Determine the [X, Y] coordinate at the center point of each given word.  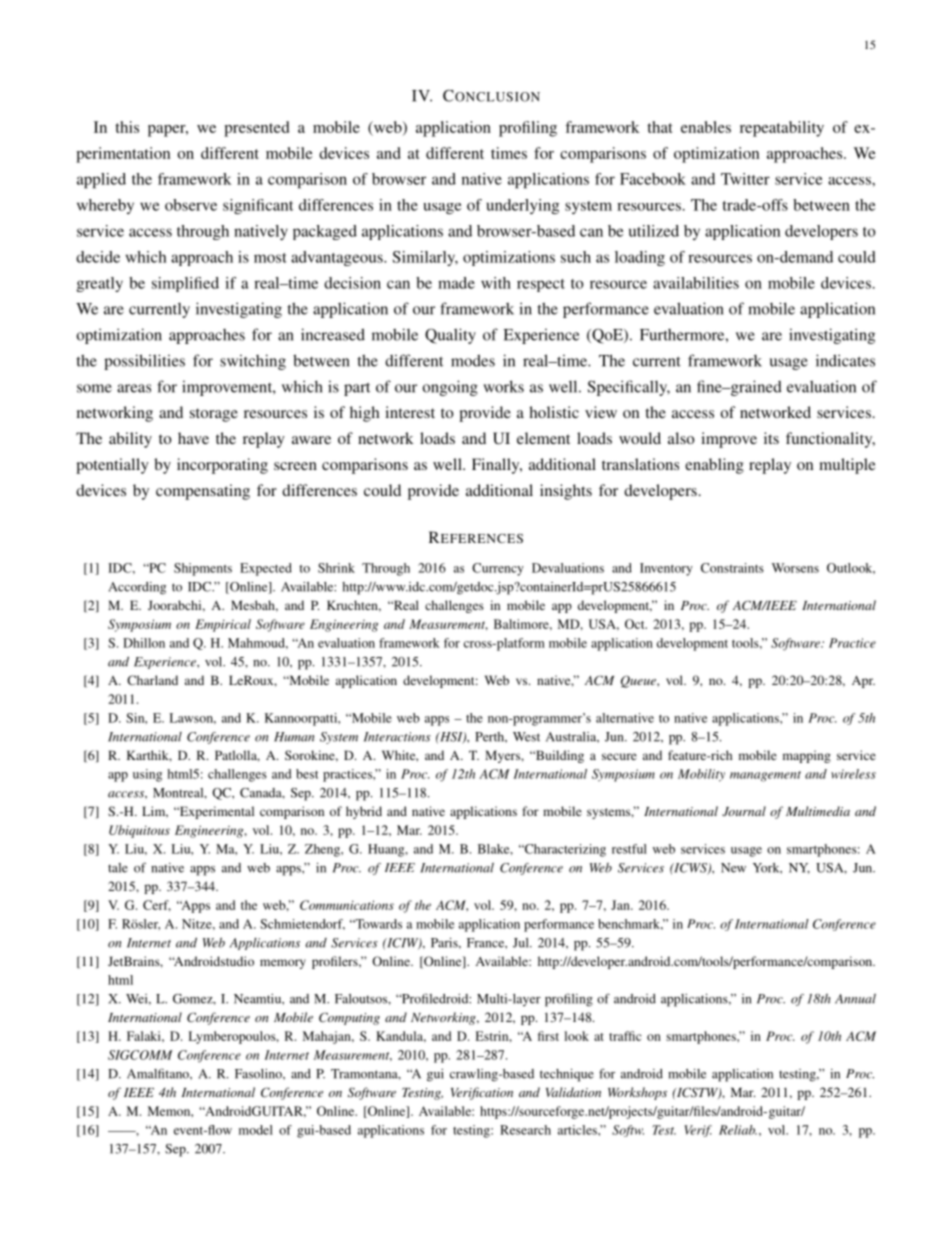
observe [191, 205]
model [256, 1130]
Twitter [745, 179]
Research [525, 1130]
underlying [523, 206]
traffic [625, 1036]
